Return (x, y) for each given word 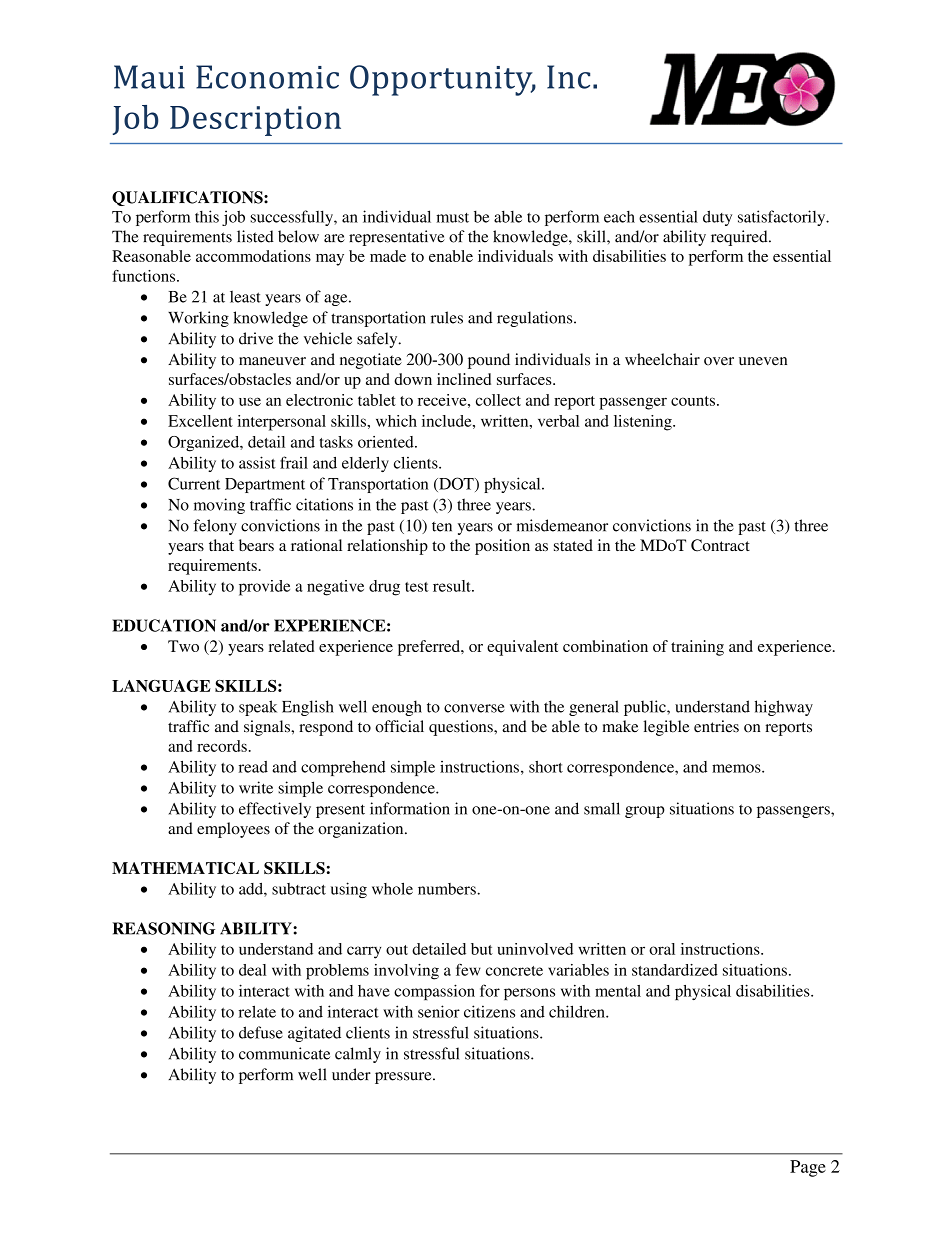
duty (717, 218)
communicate (284, 1053)
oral (662, 949)
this (207, 216)
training (697, 648)
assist (257, 462)
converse (474, 708)
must (452, 218)
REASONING (163, 928)
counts (693, 401)
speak (258, 708)
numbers (448, 889)
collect (498, 400)
